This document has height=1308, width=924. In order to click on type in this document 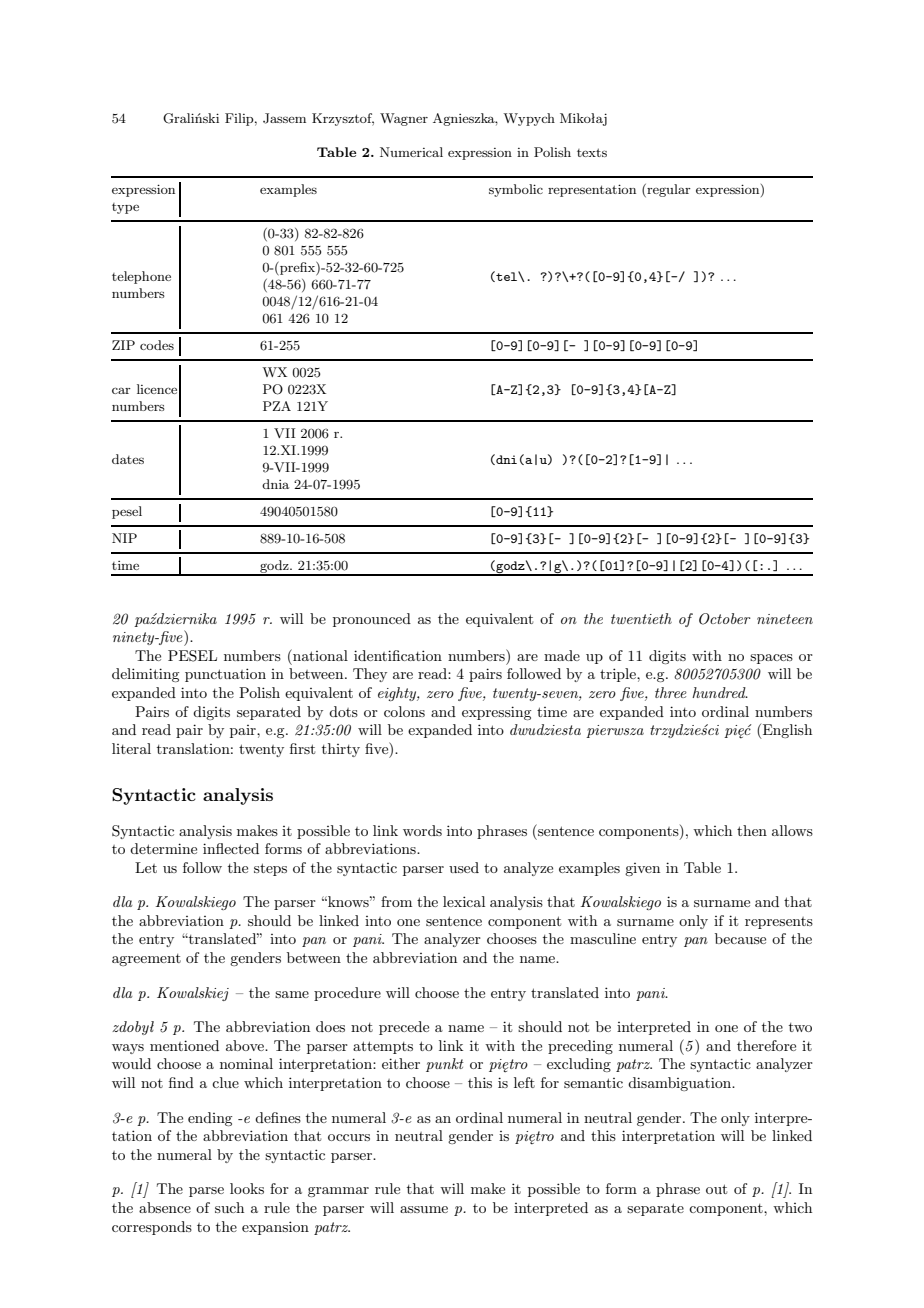, I will do `click(125, 208)`.
